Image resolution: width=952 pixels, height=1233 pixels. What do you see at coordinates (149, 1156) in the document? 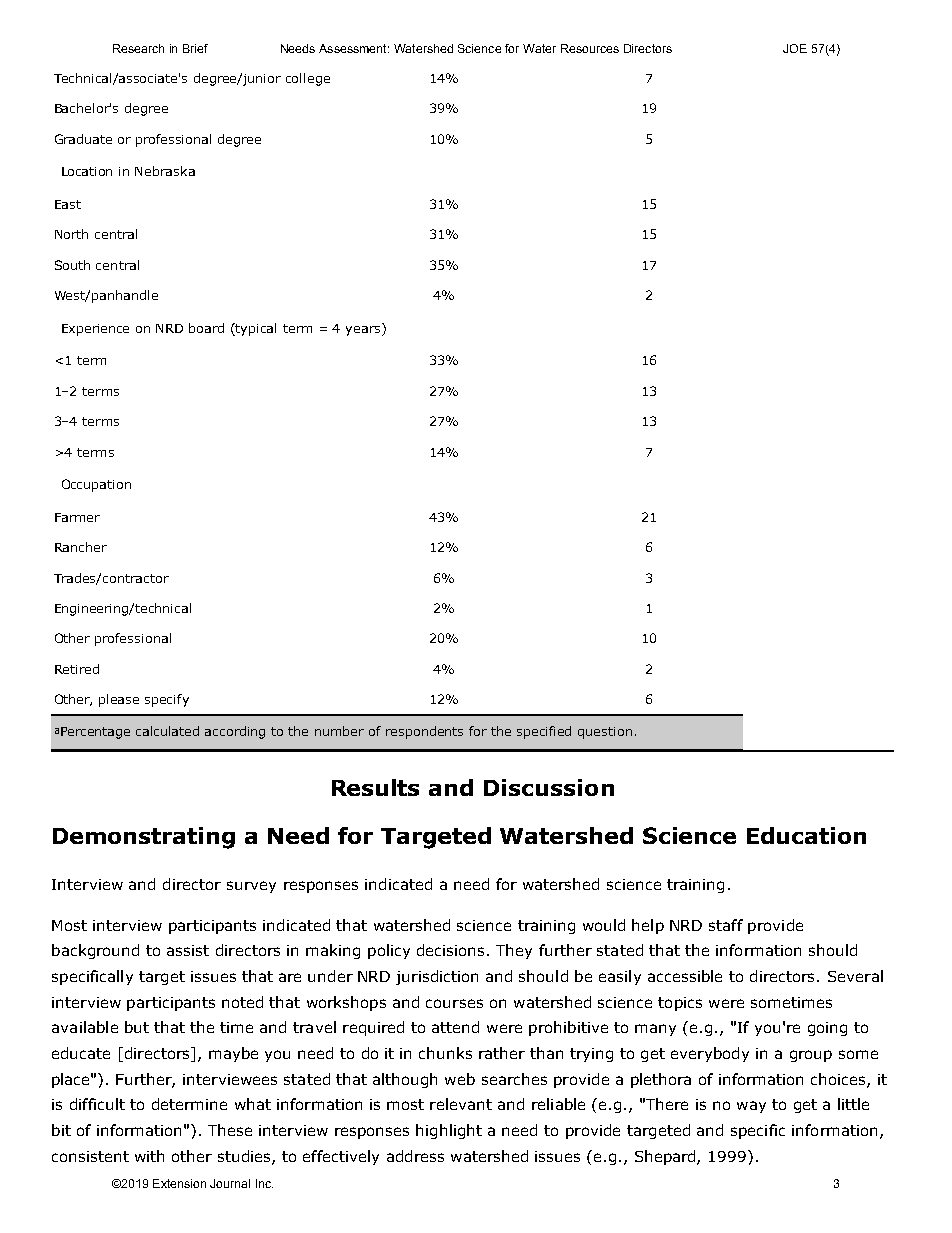
I see `with` at bounding box center [149, 1156].
